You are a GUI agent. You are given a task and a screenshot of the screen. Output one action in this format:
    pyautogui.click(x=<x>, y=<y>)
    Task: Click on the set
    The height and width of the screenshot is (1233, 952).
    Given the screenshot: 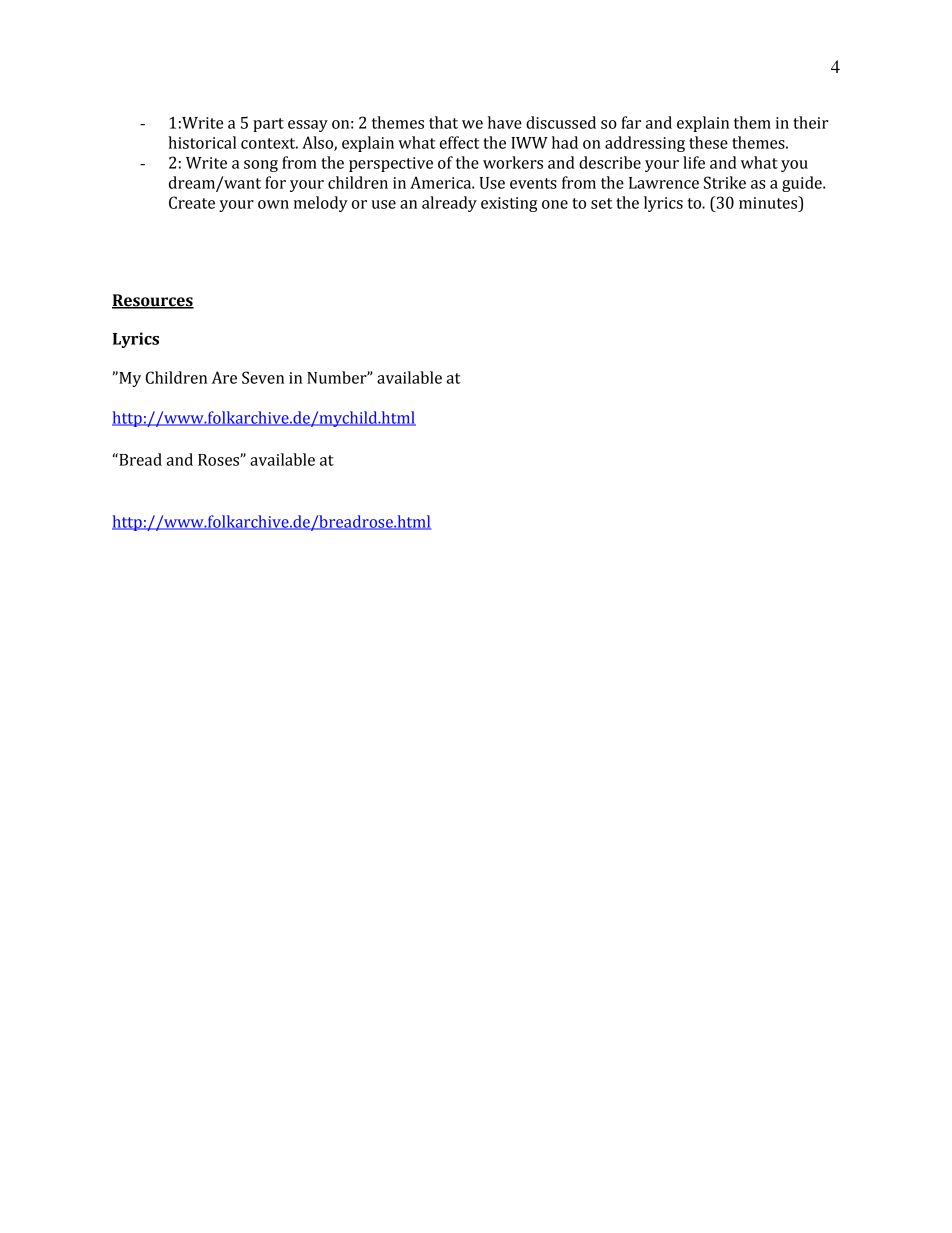 What is the action you would take?
    pyautogui.click(x=602, y=203)
